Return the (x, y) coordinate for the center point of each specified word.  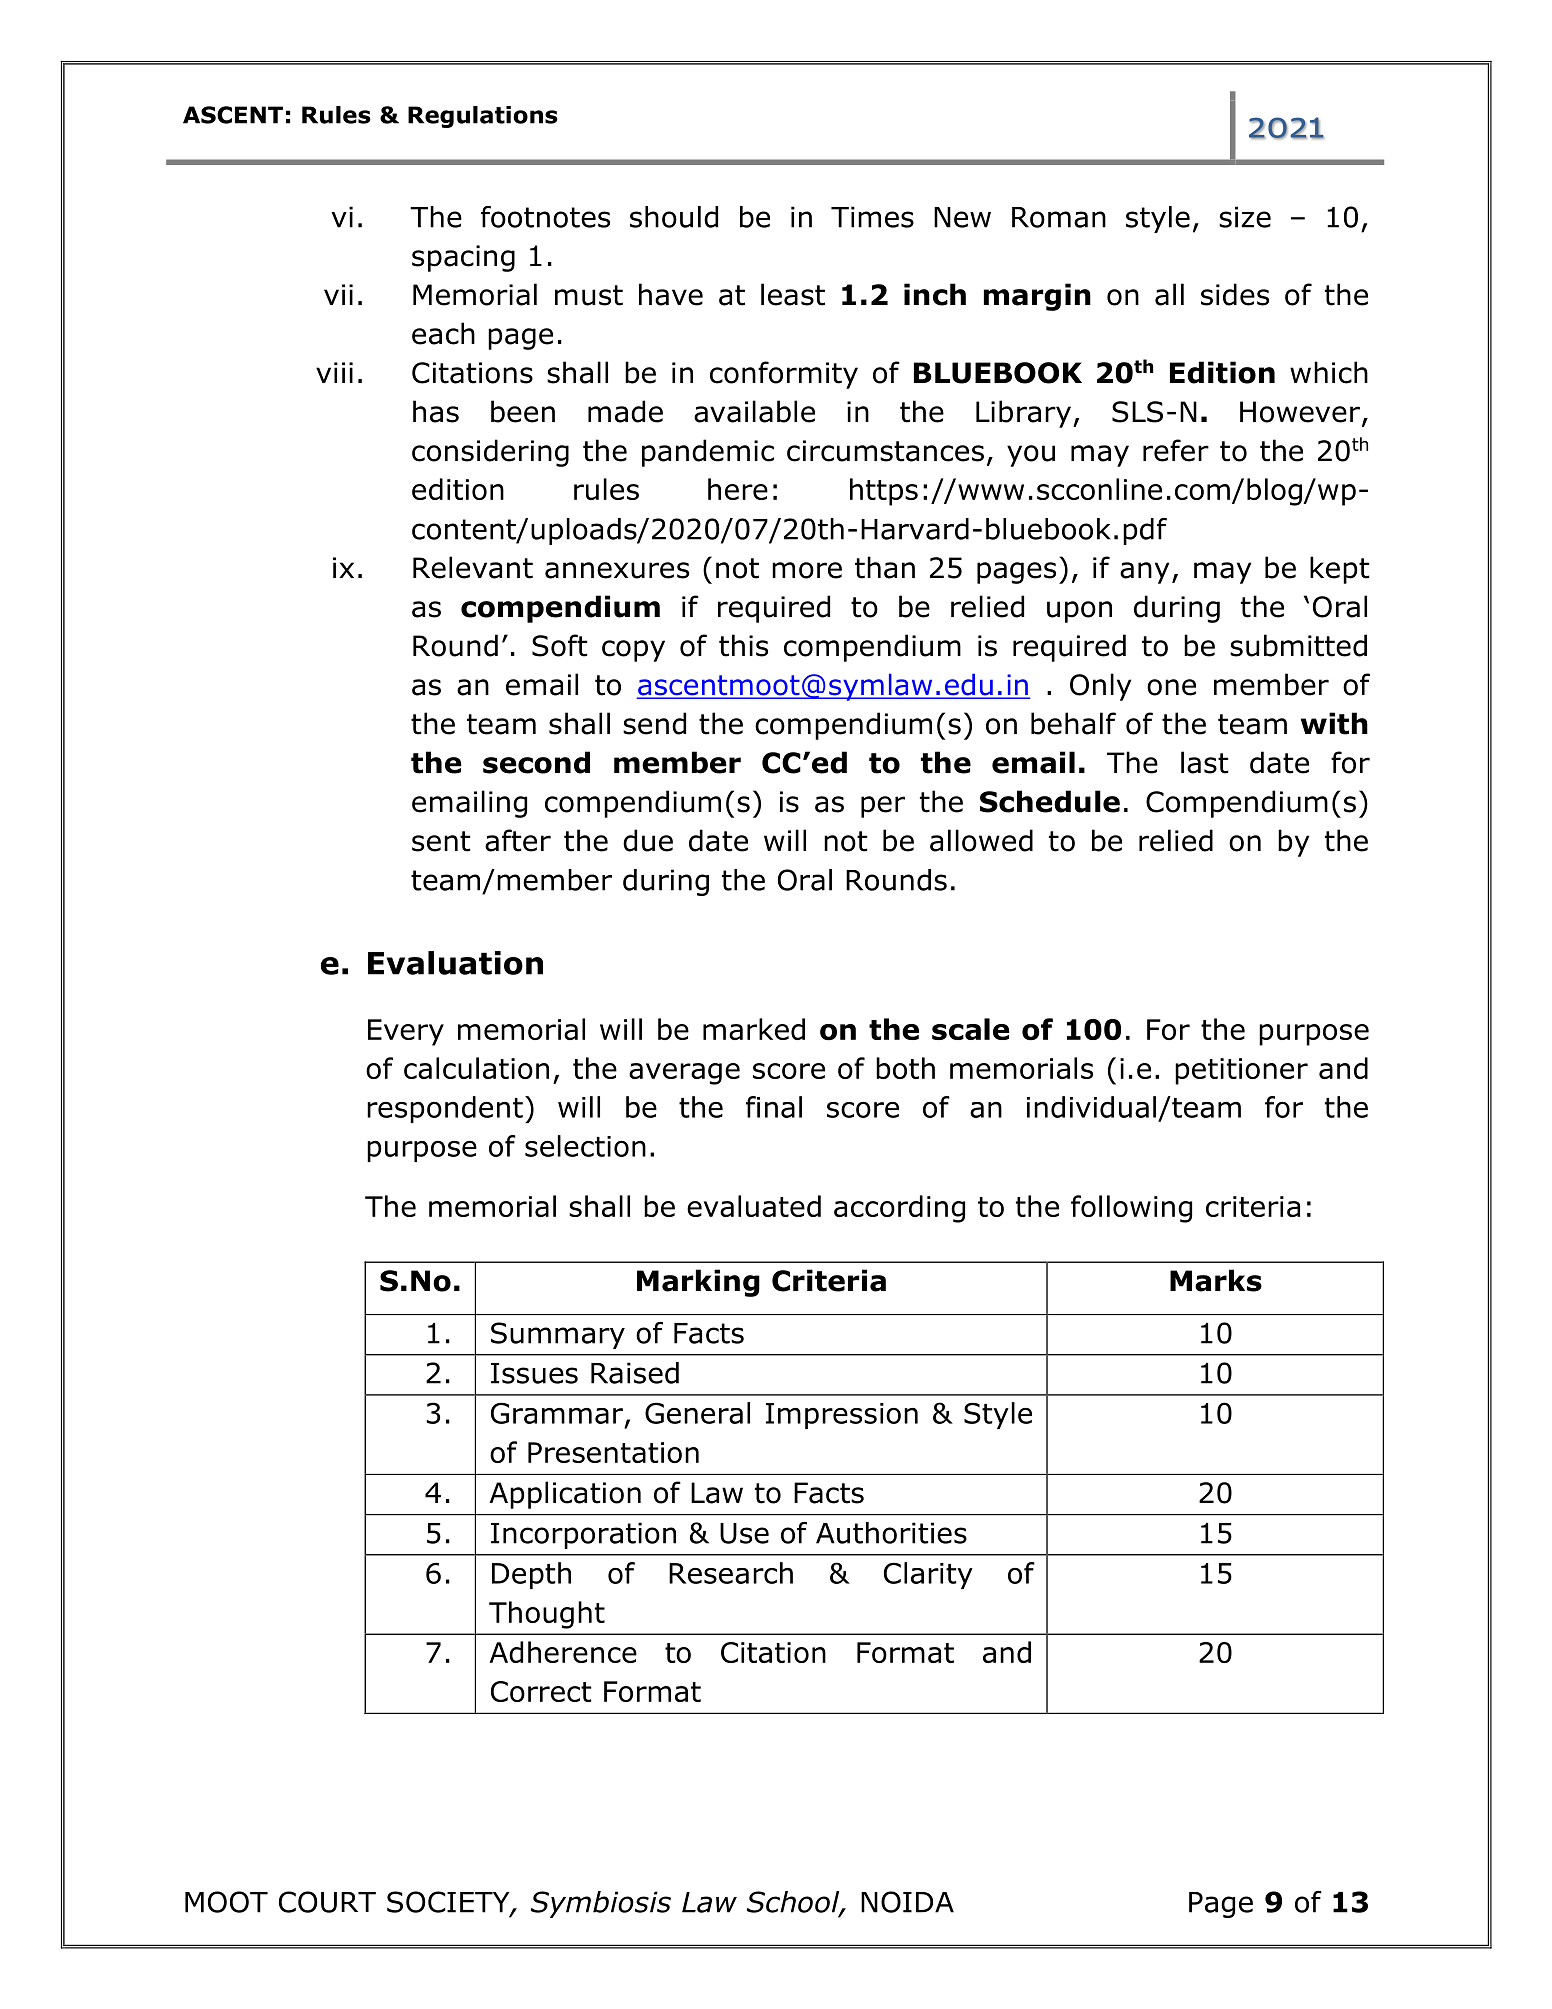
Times (872, 217)
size (1245, 217)
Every (406, 1032)
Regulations (483, 117)
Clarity (928, 1575)
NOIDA (907, 1902)
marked (754, 1029)
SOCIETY (449, 1903)
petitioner (1241, 1071)
